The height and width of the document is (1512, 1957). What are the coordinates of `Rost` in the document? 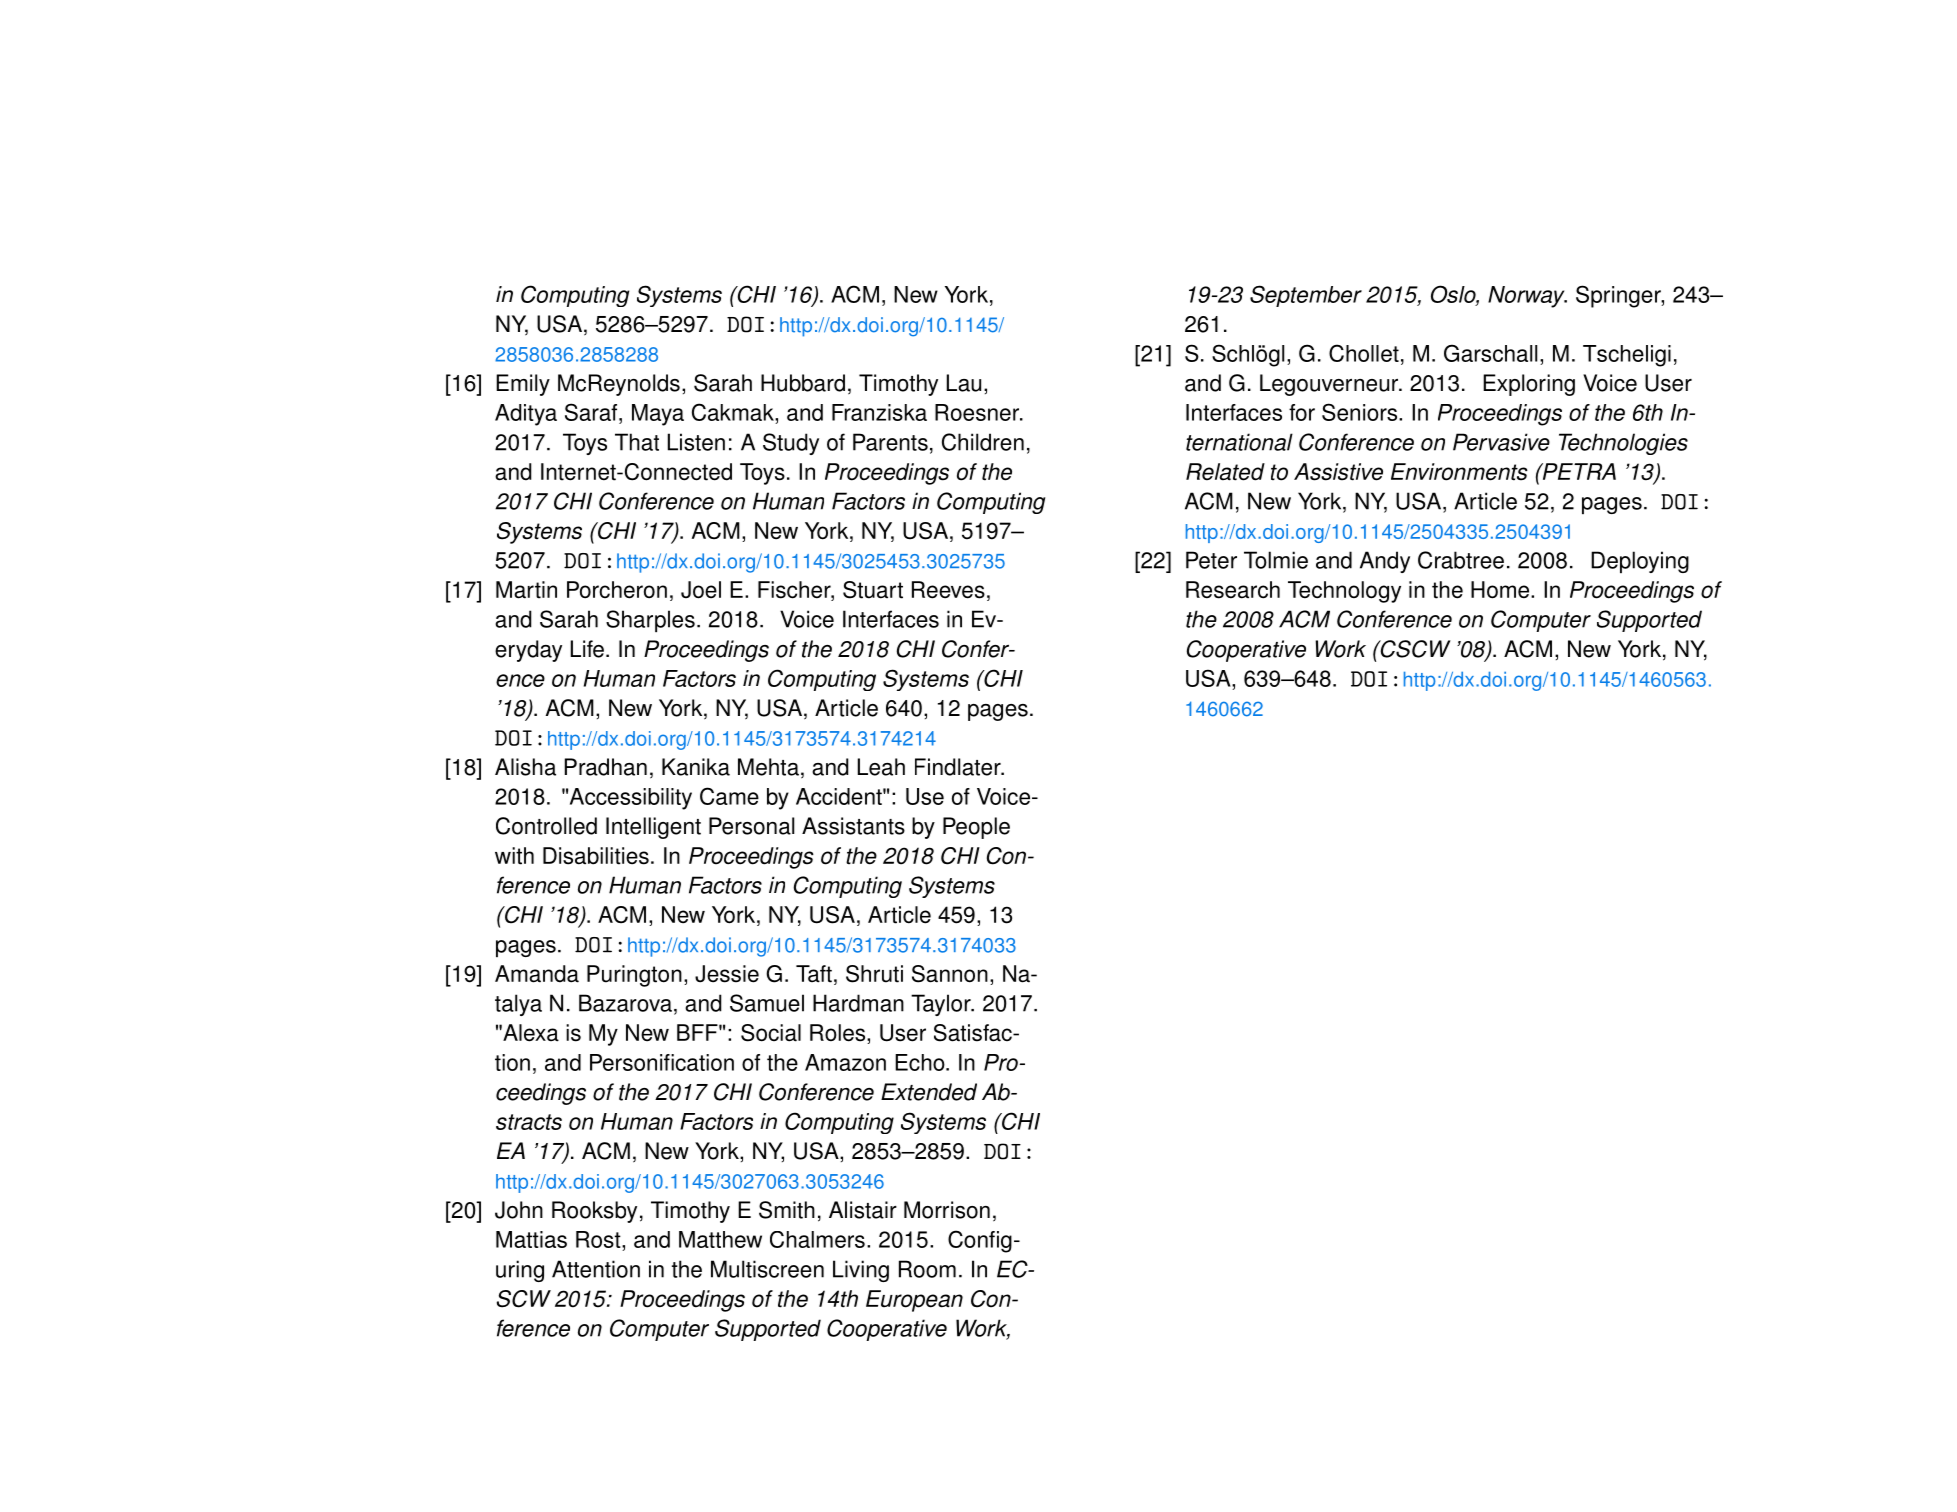 It's located at (599, 1241).
